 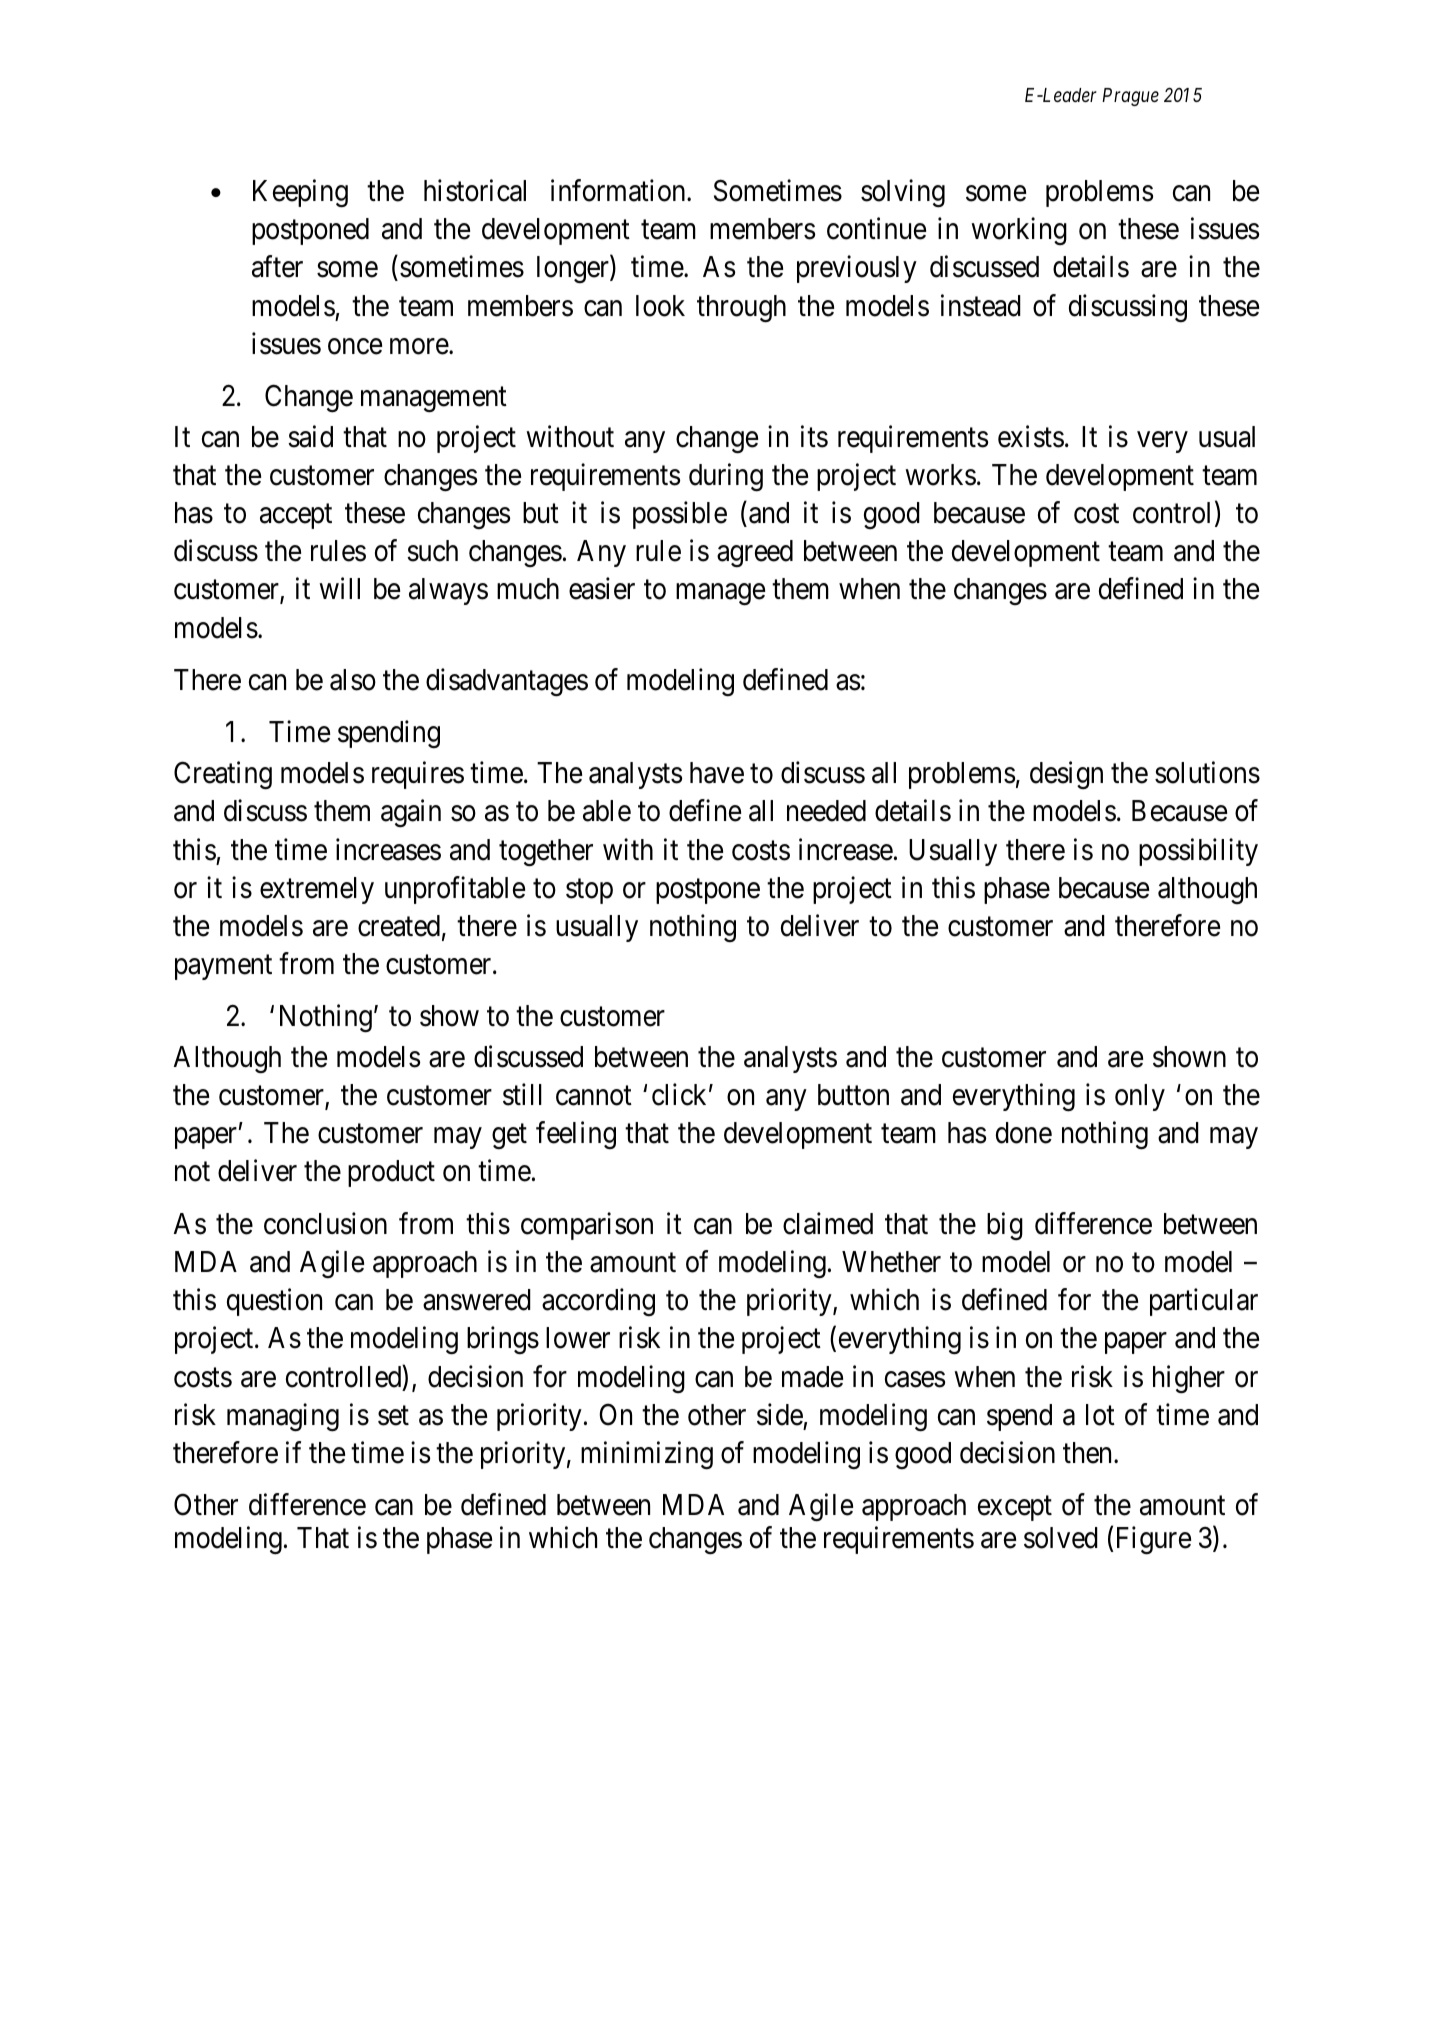 What do you see at coordinates (411, 813) in the page?
I see `again` at bounding box center [411, 813].
